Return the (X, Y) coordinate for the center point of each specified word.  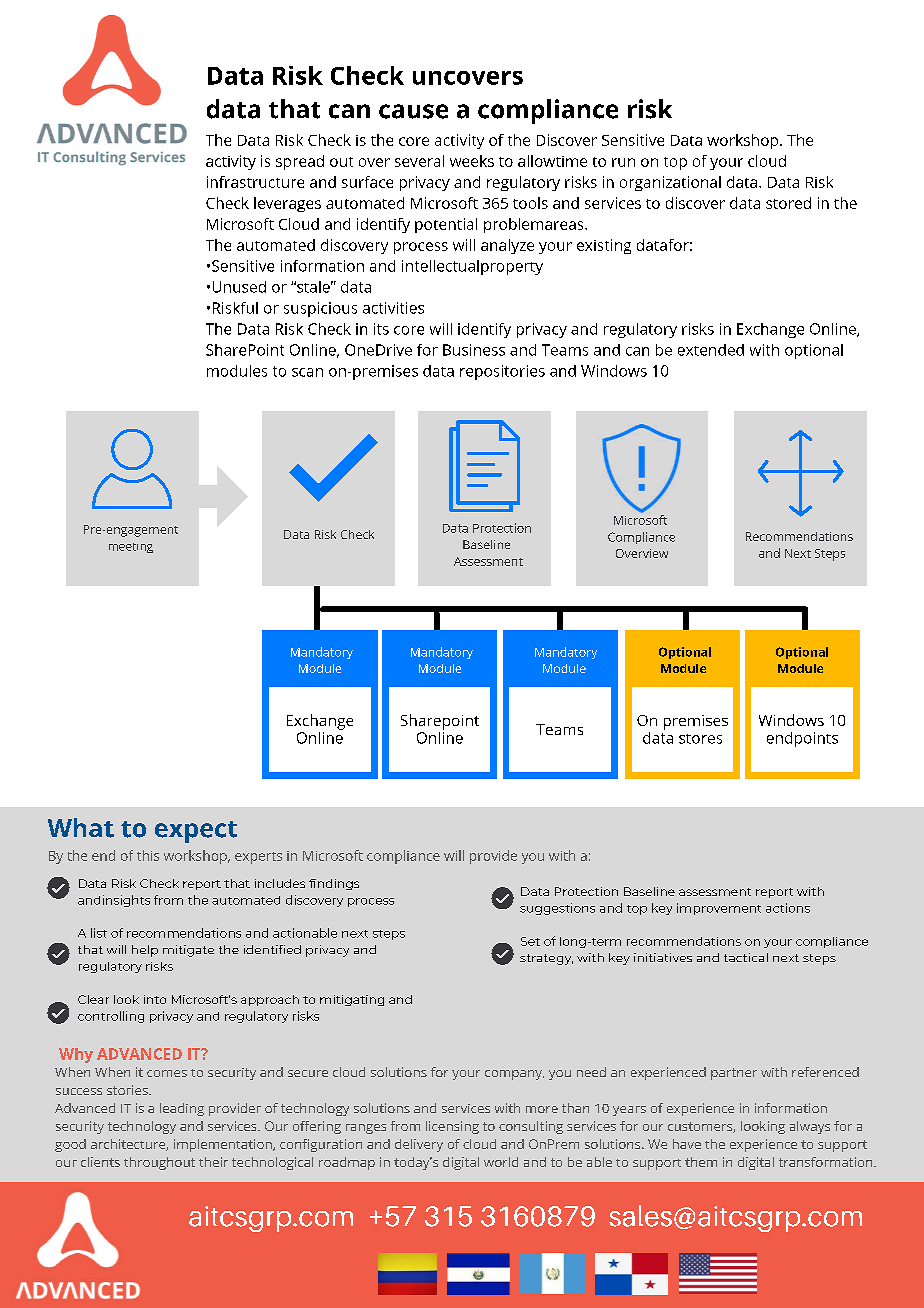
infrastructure (255, 182)
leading (182, 1109)
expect (196, 832)
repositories (502, 372)
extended (711, 350)
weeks (472, 161)
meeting (131, 548)
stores (700, 739)
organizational (670, 183)
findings (334, 884)
